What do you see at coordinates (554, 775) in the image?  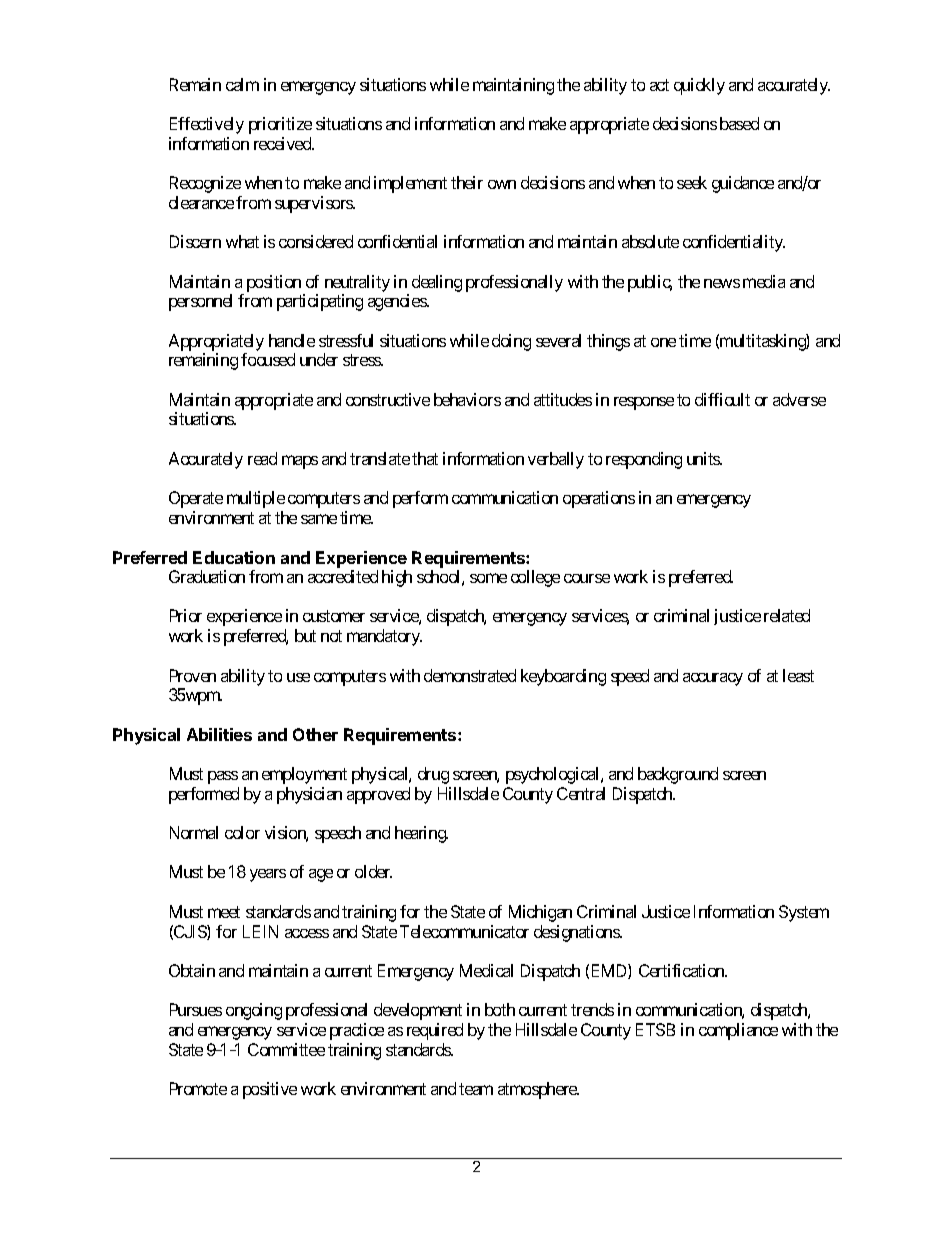 I see `psychological` at bounding box center [554, 775].
